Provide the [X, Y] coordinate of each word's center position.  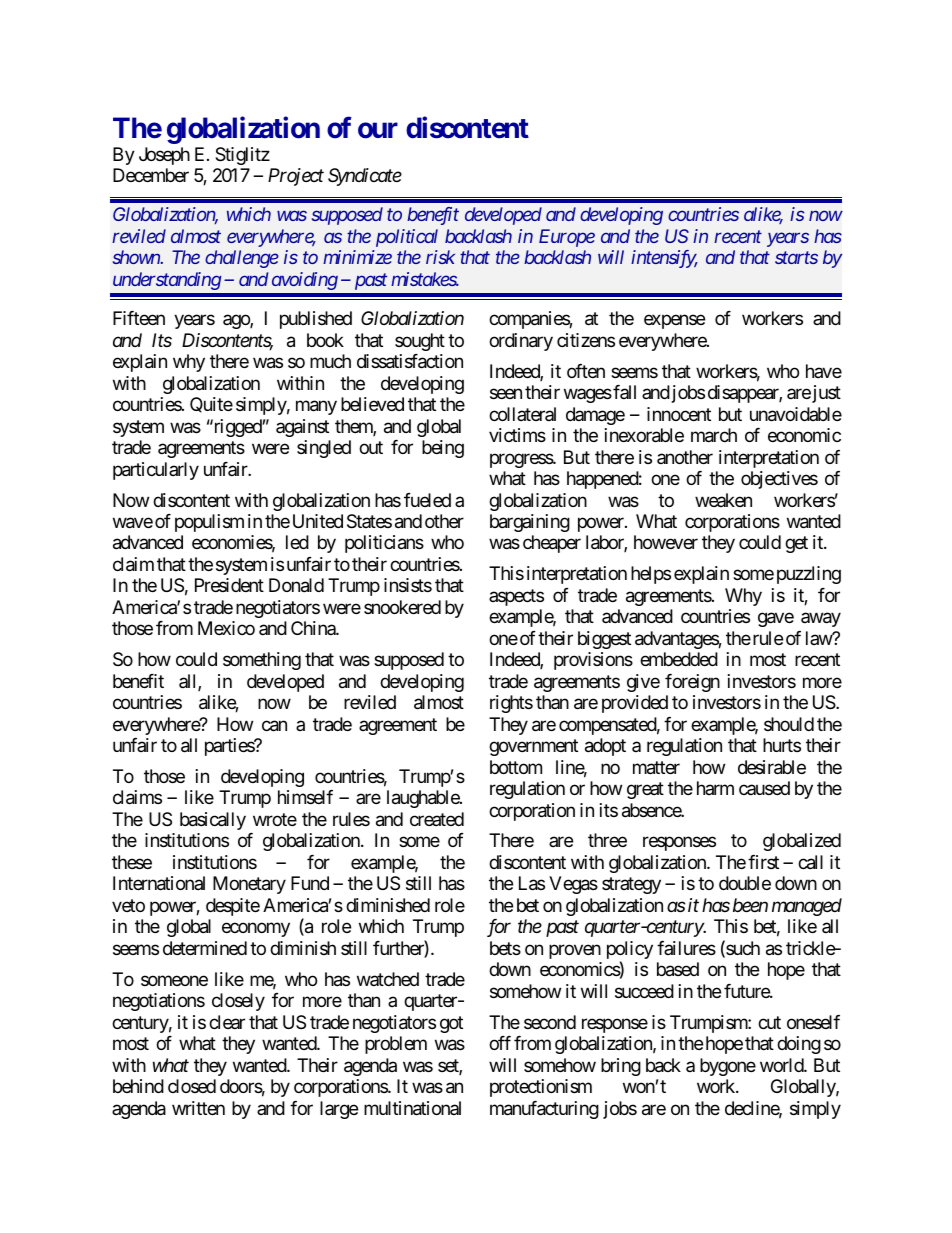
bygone [728, 1067]
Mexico [226, 628]
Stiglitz [242, 156]
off [500, 1043]
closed [192, 1086]
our [378, 130]
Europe [567, 238]
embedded [679, 659]
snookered [402, 607]
